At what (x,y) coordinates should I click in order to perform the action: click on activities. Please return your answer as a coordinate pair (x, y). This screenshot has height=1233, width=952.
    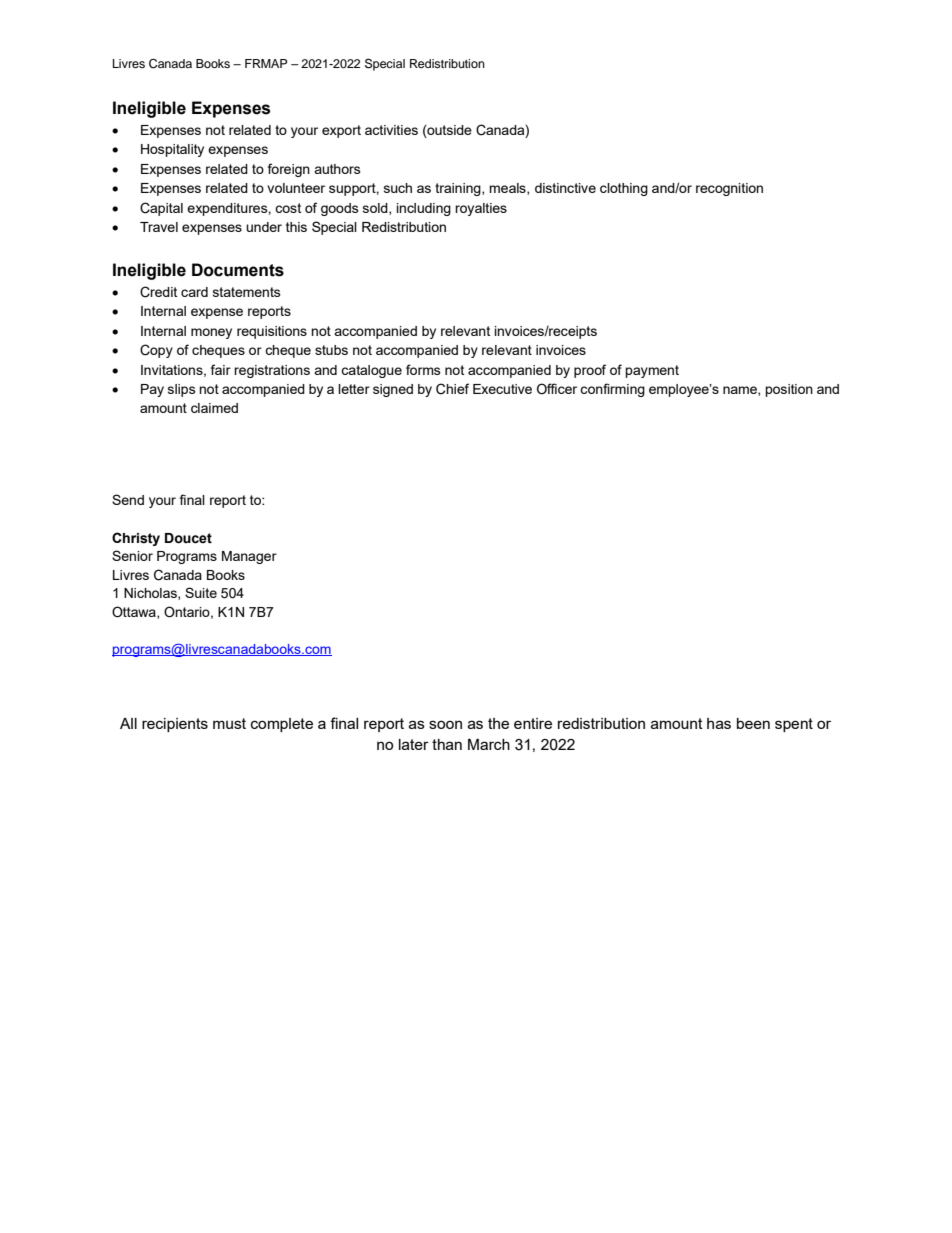
    Looking at the image, I should click on (391, 130).
